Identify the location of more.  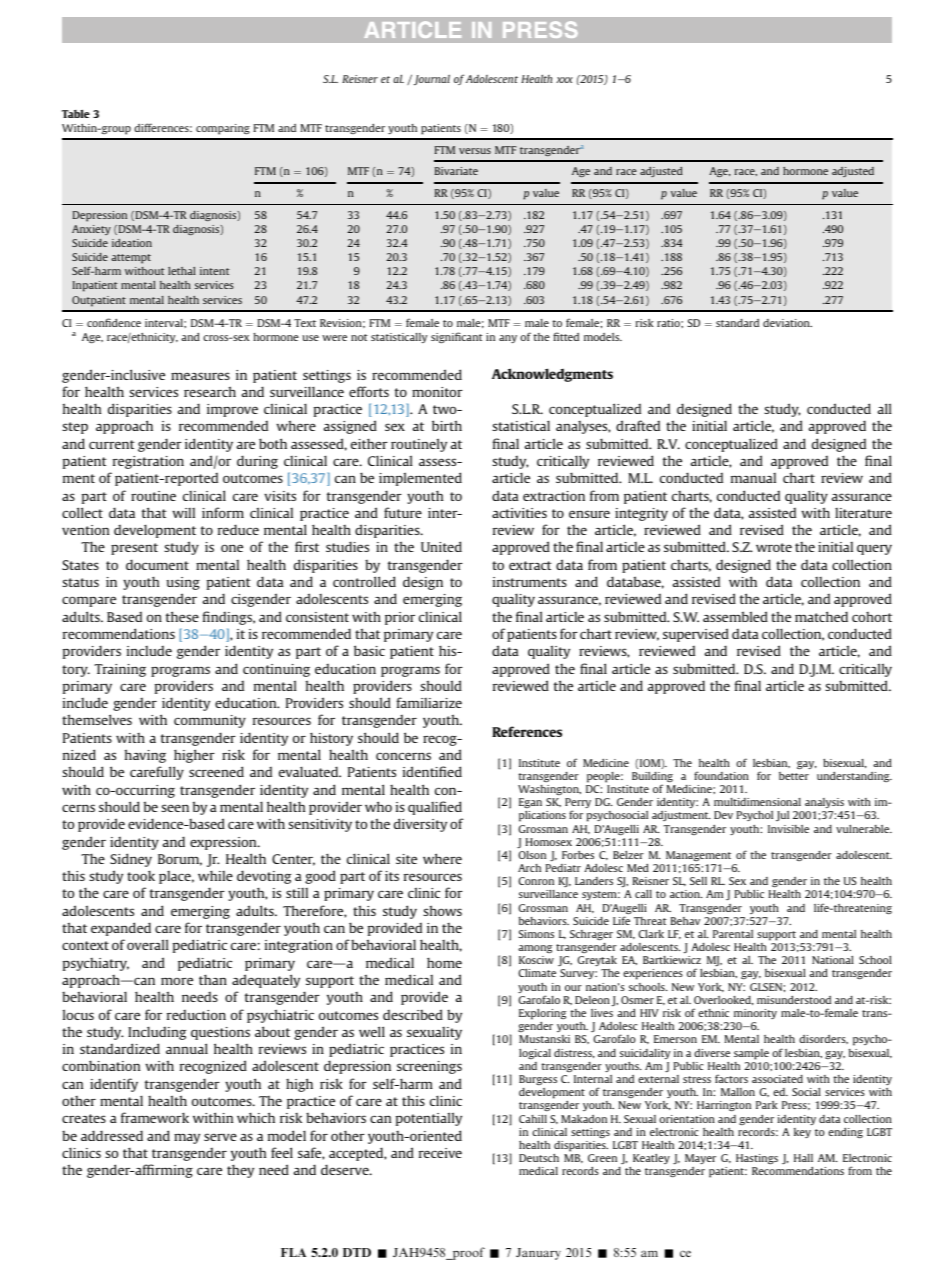
(177, 981).
